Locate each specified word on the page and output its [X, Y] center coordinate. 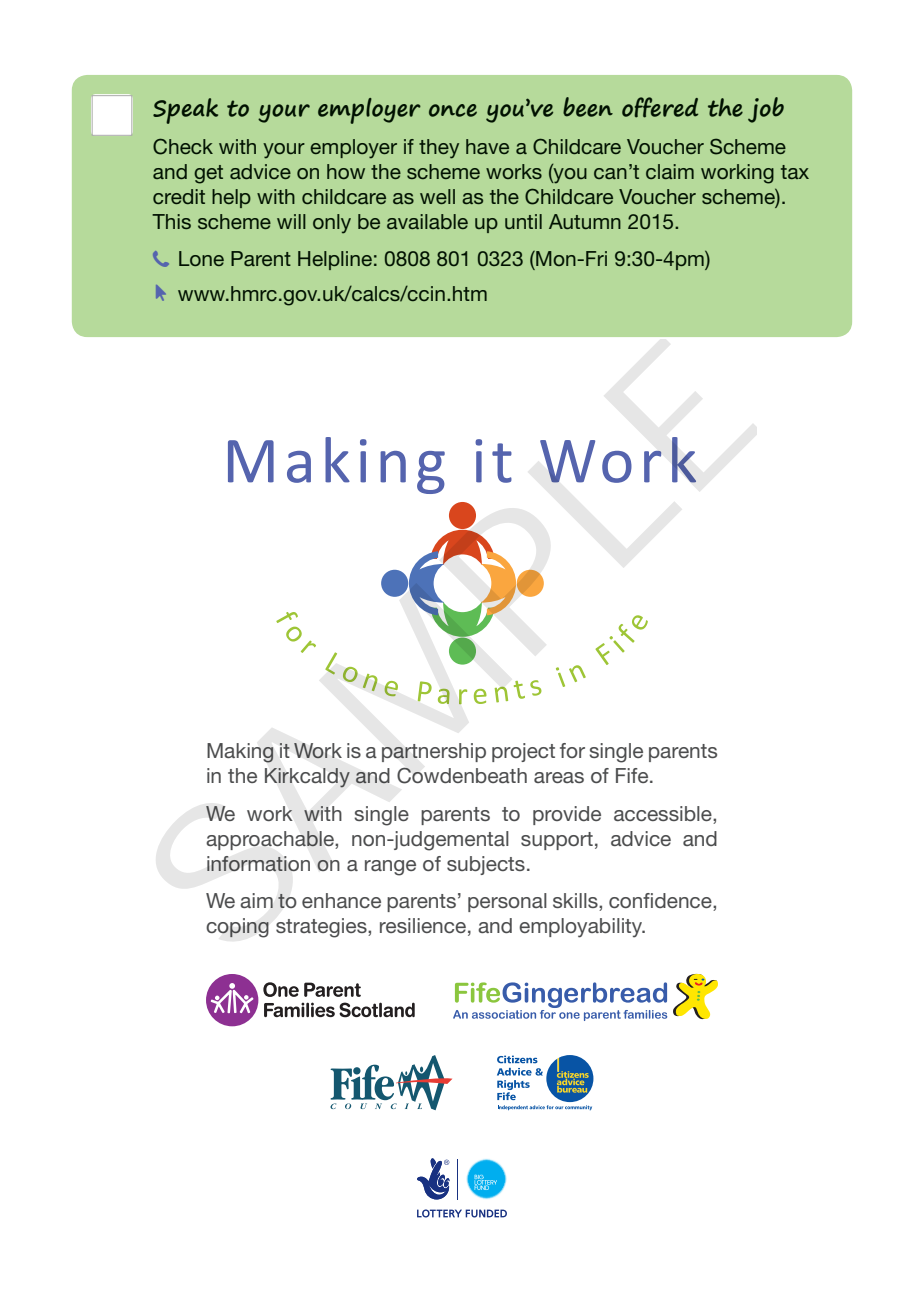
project [523, 752]
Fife [633, 775]
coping [237, 928]
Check [183, 146]
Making [240, 753]
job [766, 110]
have [487, 146]
